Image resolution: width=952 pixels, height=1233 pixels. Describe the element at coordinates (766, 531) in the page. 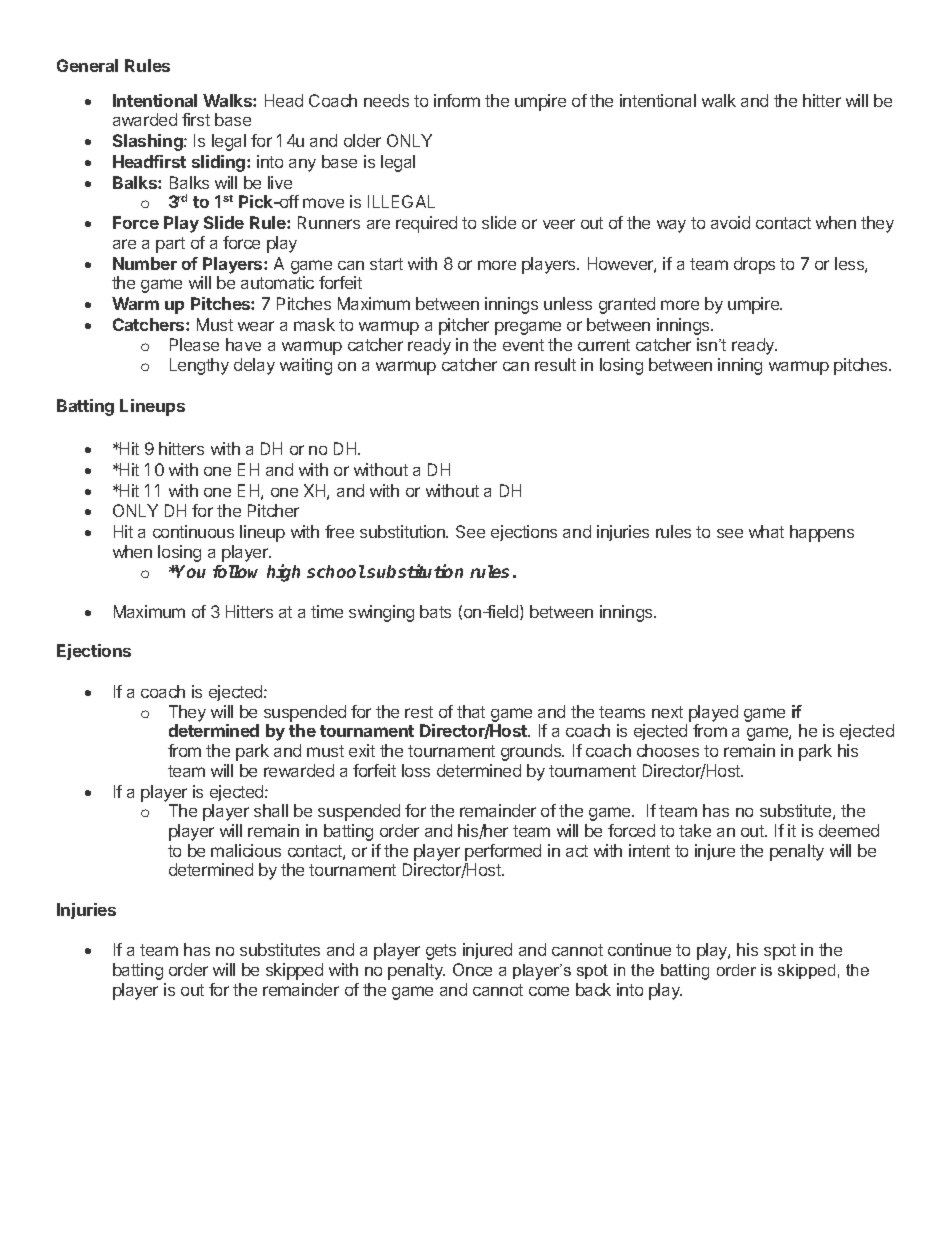

I see `what` at that location.
